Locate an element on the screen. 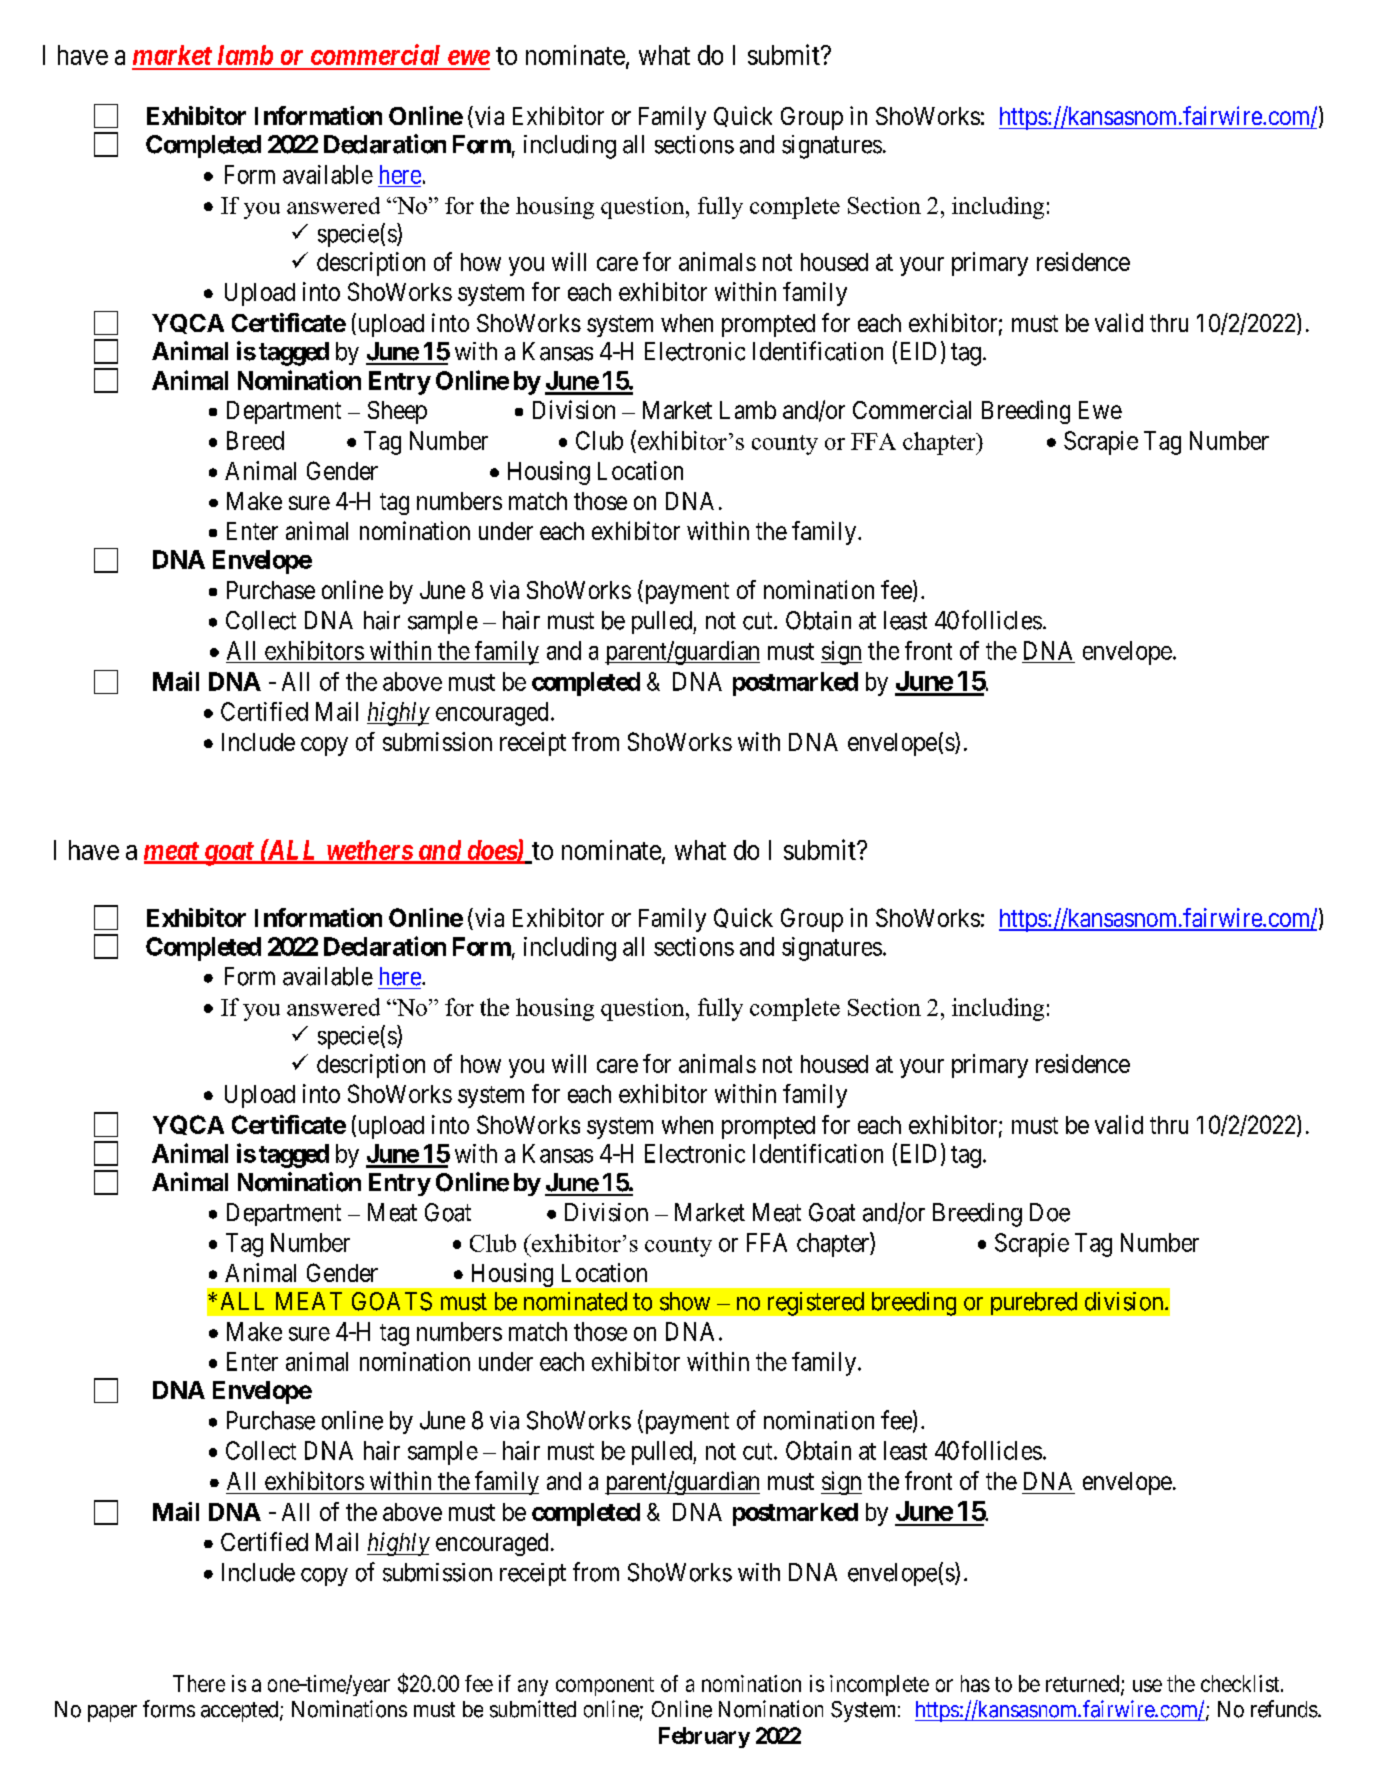  registered is located at coordinates (816, 1304).
